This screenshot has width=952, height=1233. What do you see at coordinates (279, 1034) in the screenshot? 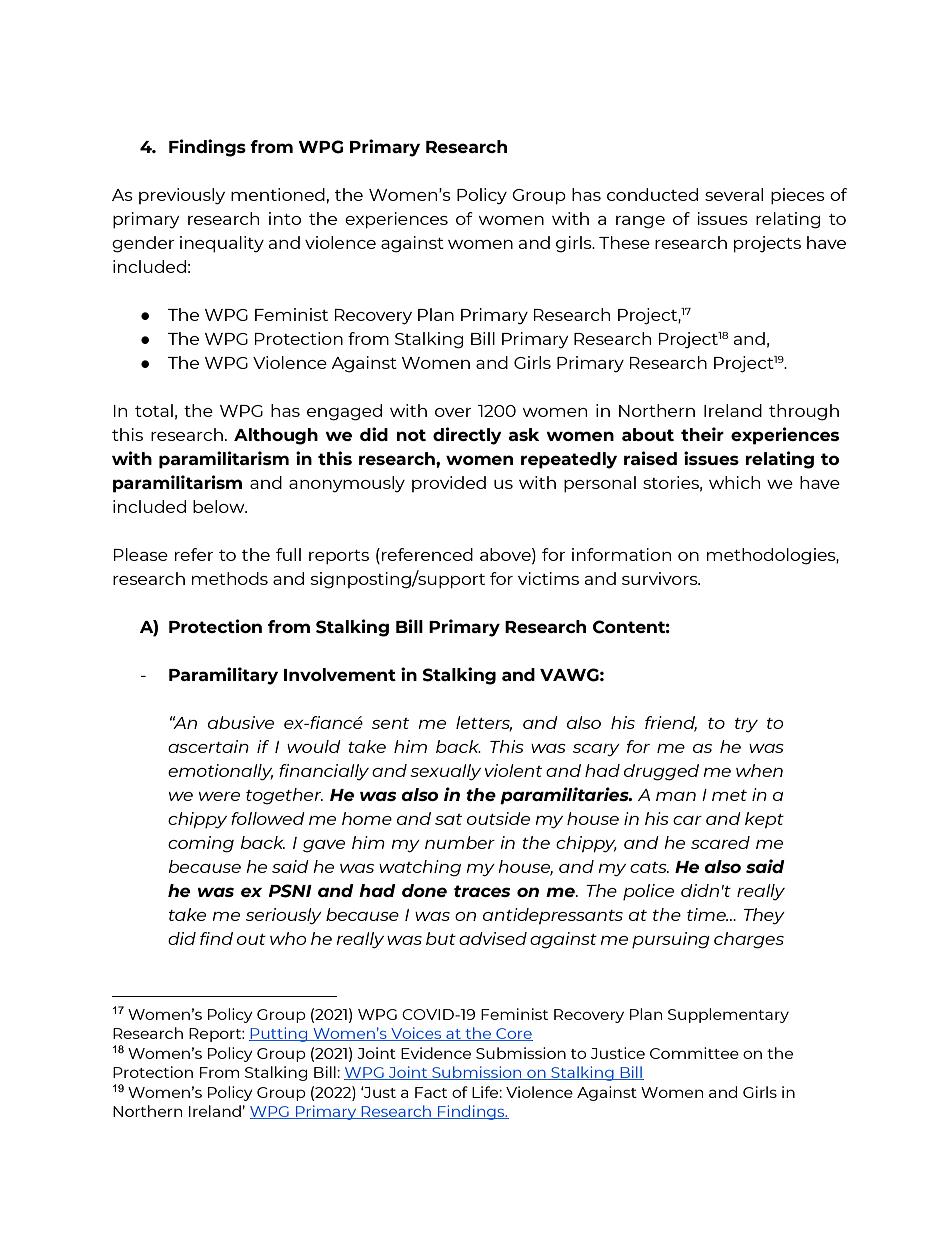
I see `Putting` at bounding box center [279, 1034].
